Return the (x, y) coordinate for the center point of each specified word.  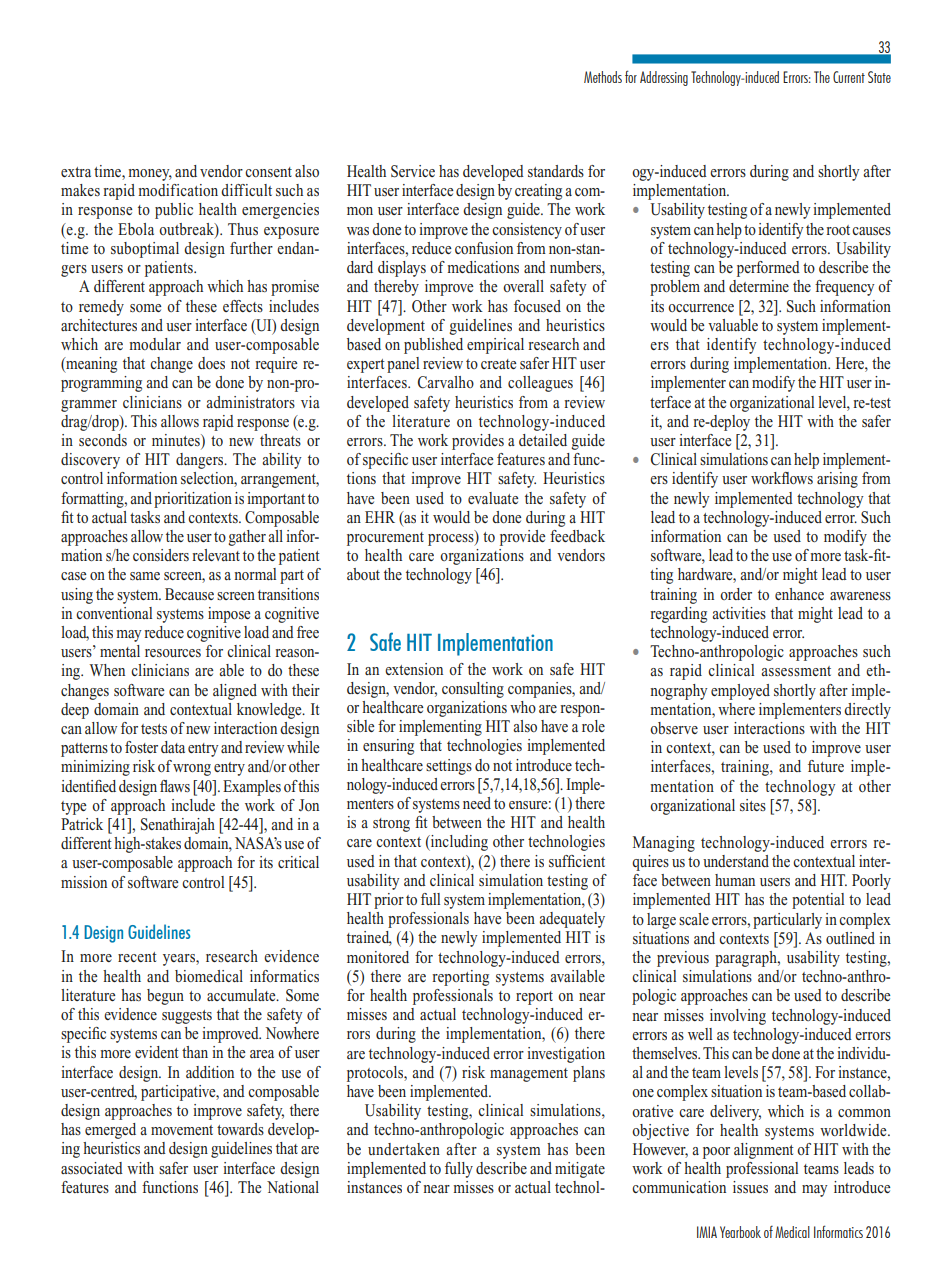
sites (753, 805)
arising (837, 480)
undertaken (404, 1149)
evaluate (493, 498)
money (150, 175)
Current (849, 77)
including (458, 843)
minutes (177, 441)
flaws (175, 786)
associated (92, 1168)
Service (413, 171)
